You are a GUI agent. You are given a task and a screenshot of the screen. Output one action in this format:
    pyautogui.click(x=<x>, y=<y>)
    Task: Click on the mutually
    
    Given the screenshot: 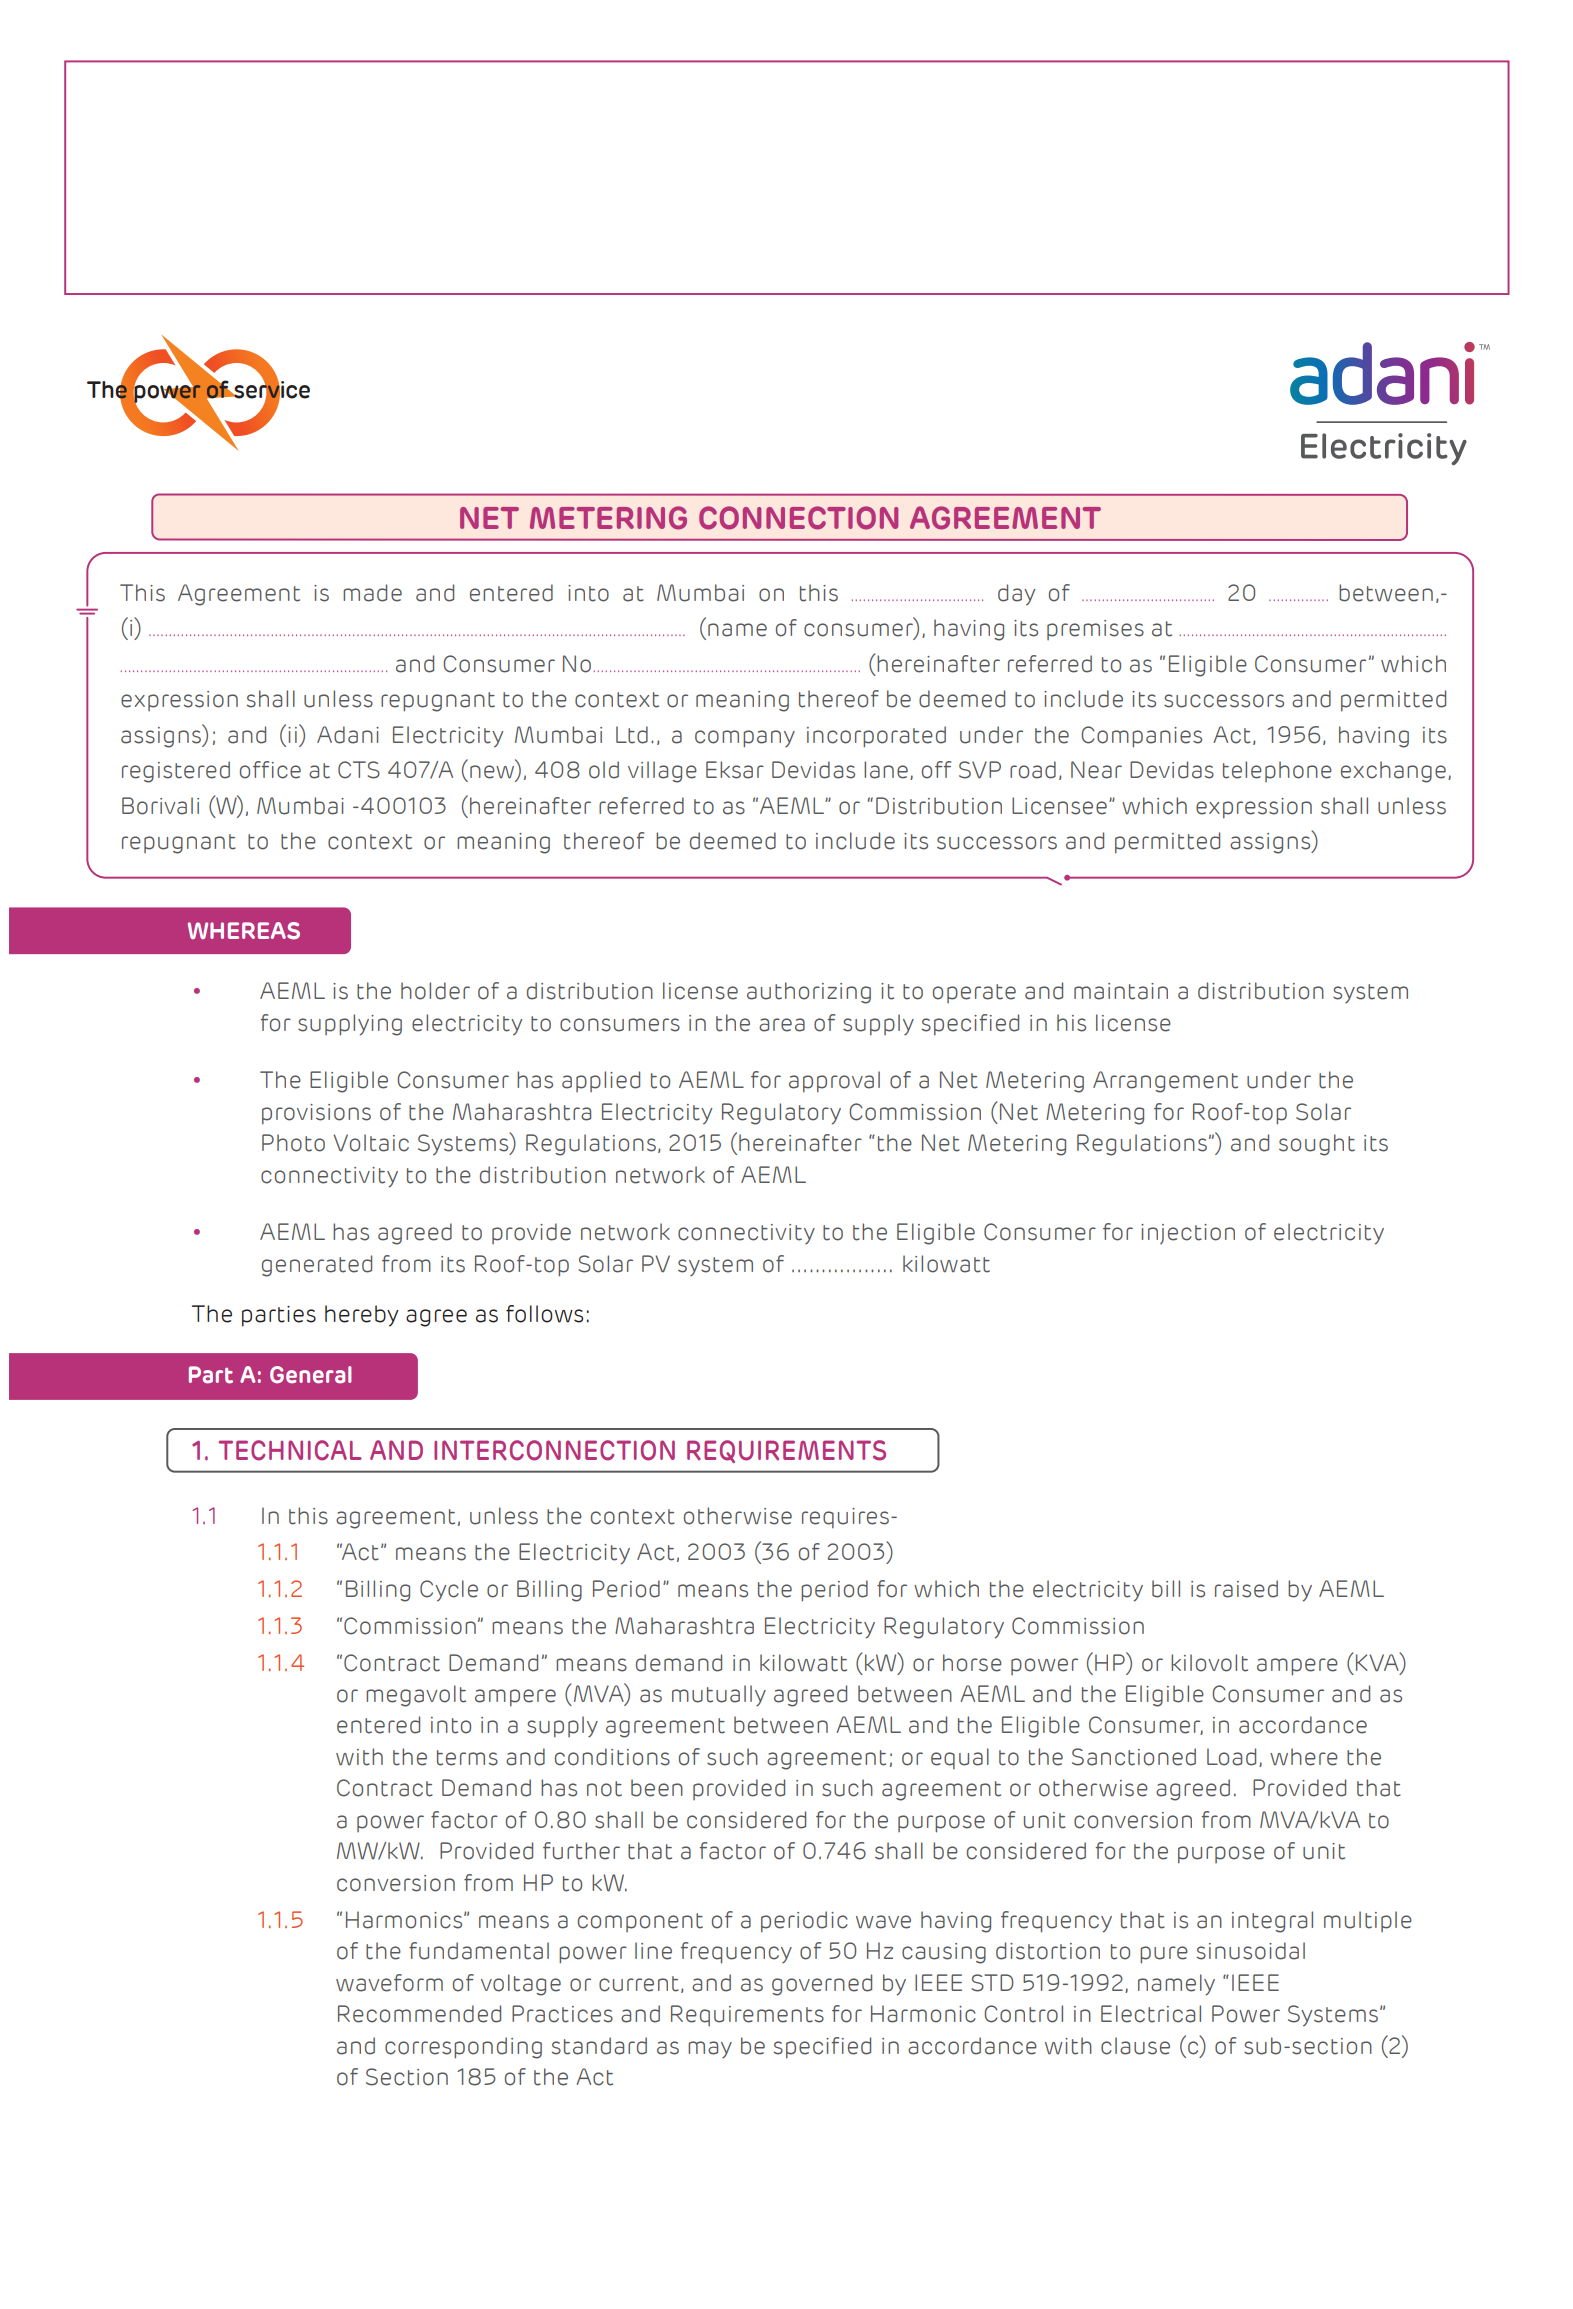 What is the action you would take?
    pyautogui.click(x=719, y=1695)
